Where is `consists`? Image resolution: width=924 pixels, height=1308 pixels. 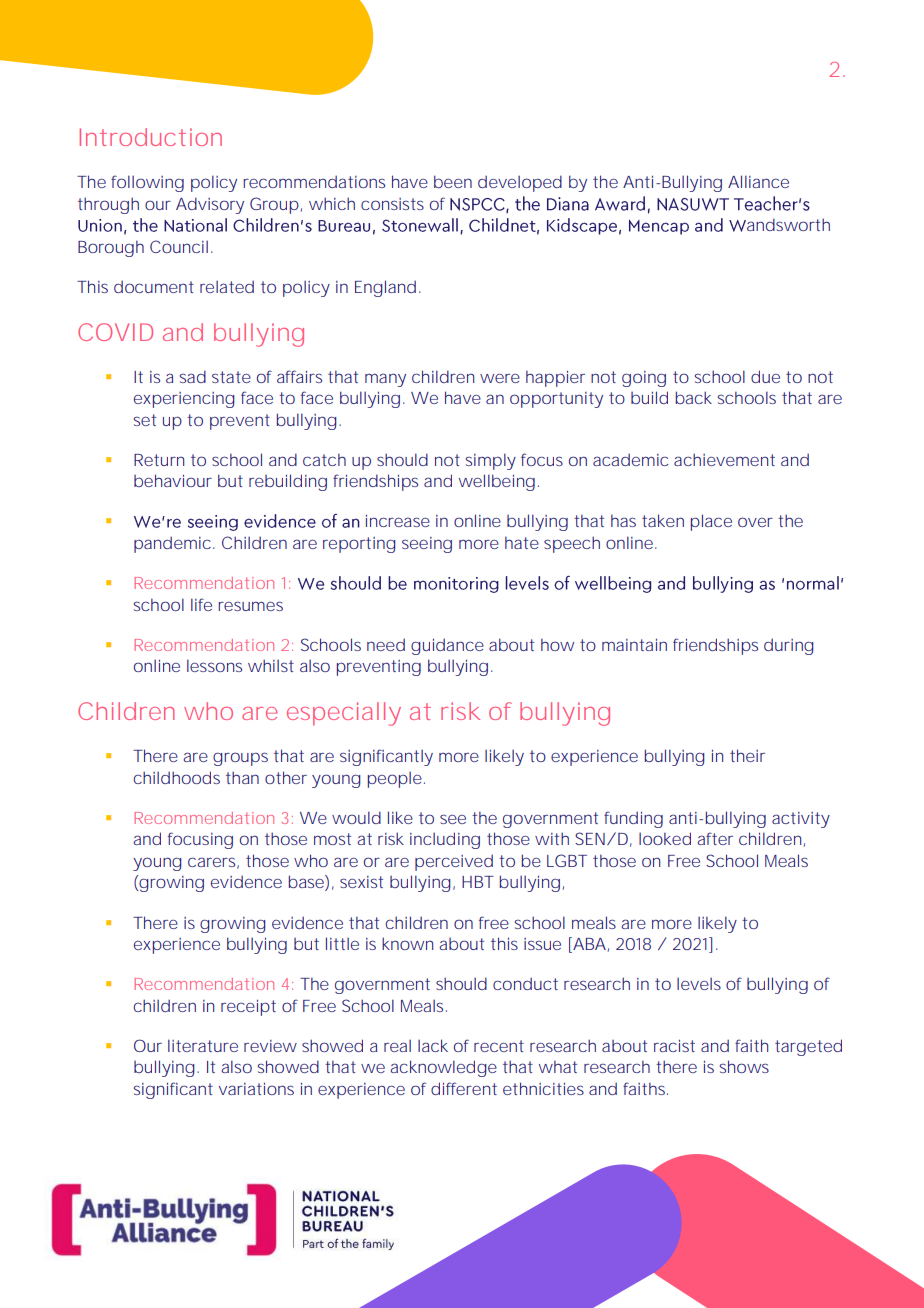
consists is located at coordinates (392, 204).
